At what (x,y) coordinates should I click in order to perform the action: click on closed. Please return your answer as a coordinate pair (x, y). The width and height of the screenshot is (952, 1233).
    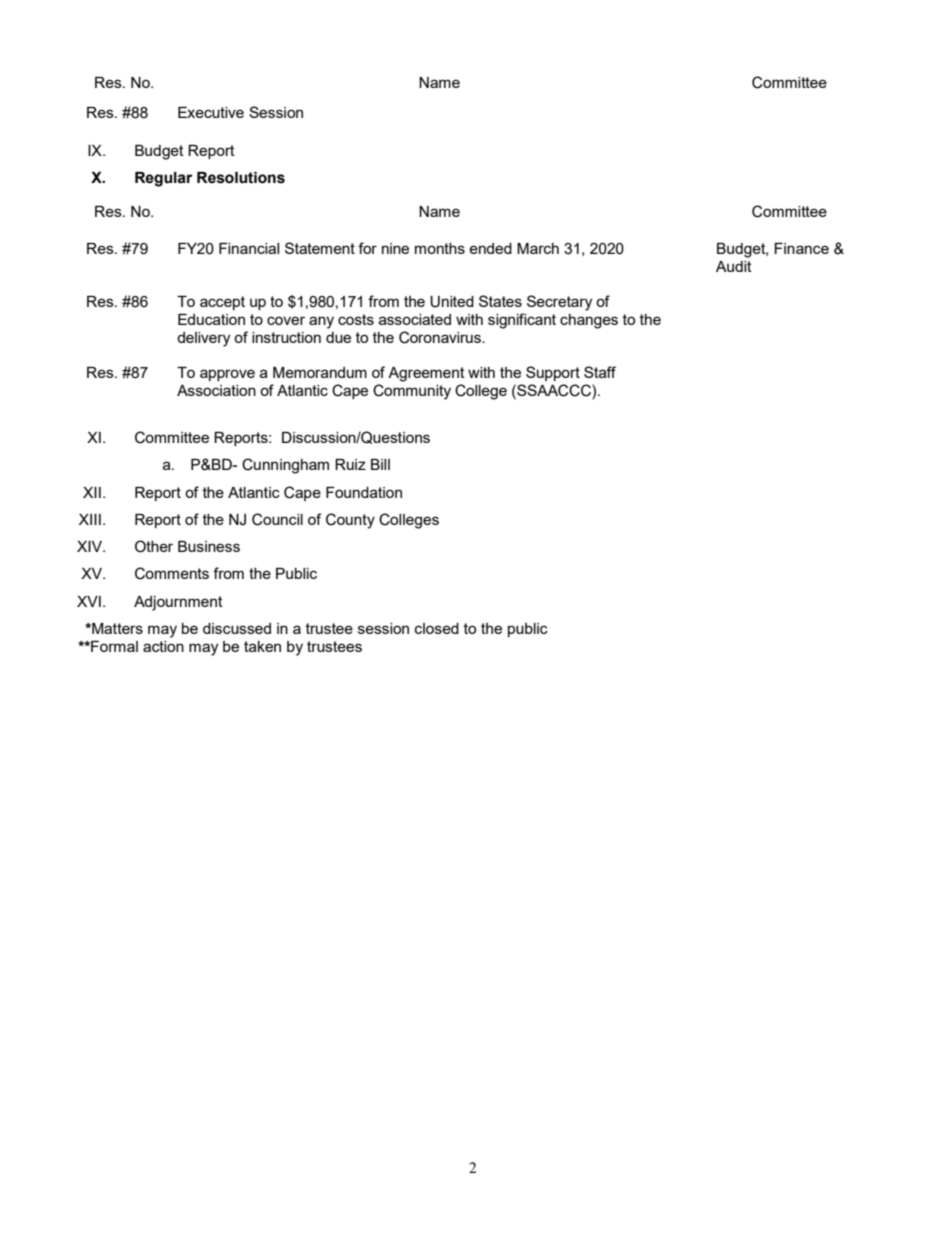
    Looking at the image, I should click on (437, 628).
